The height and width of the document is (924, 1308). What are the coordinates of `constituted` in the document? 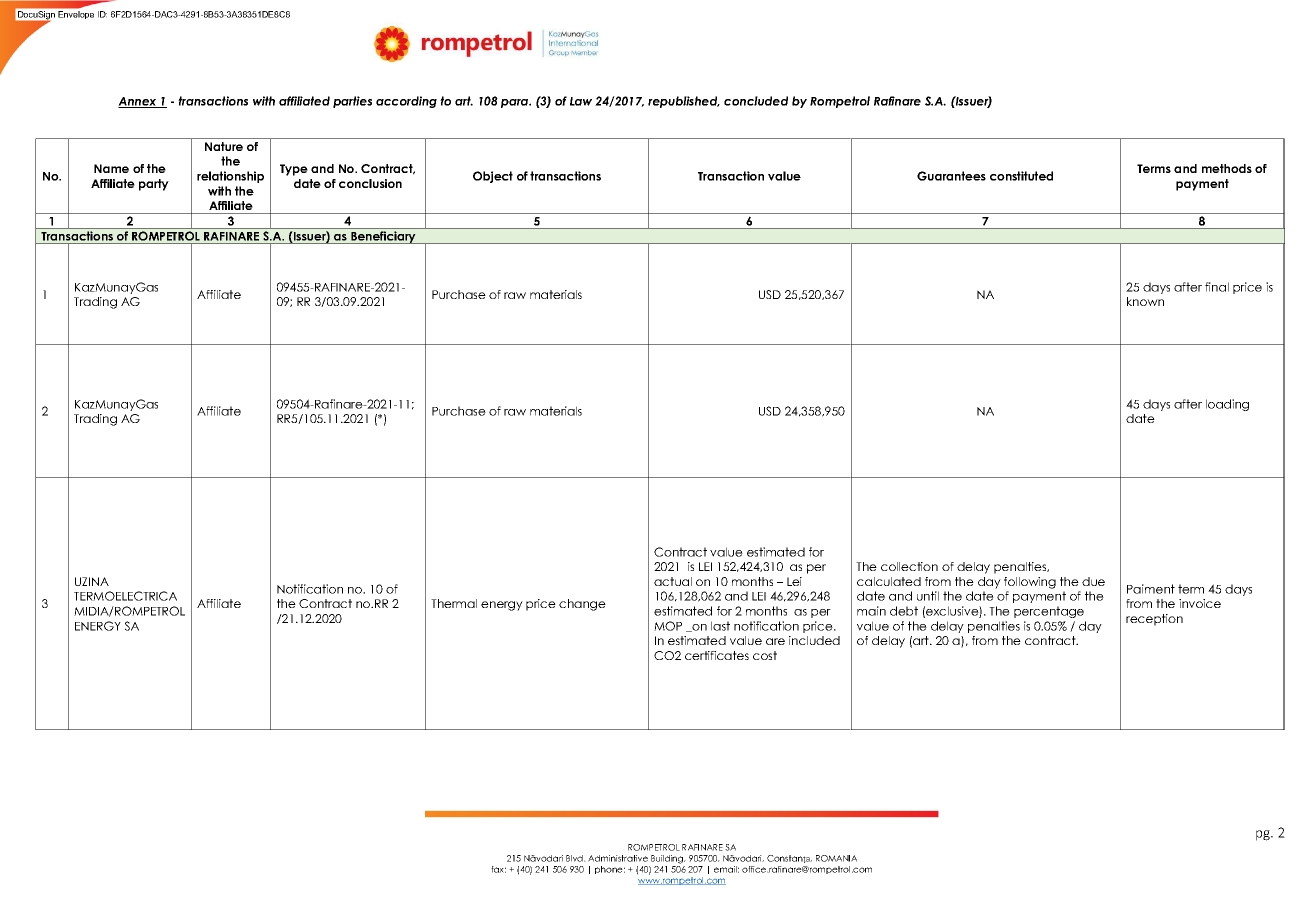 It's located at (1021, 176).
